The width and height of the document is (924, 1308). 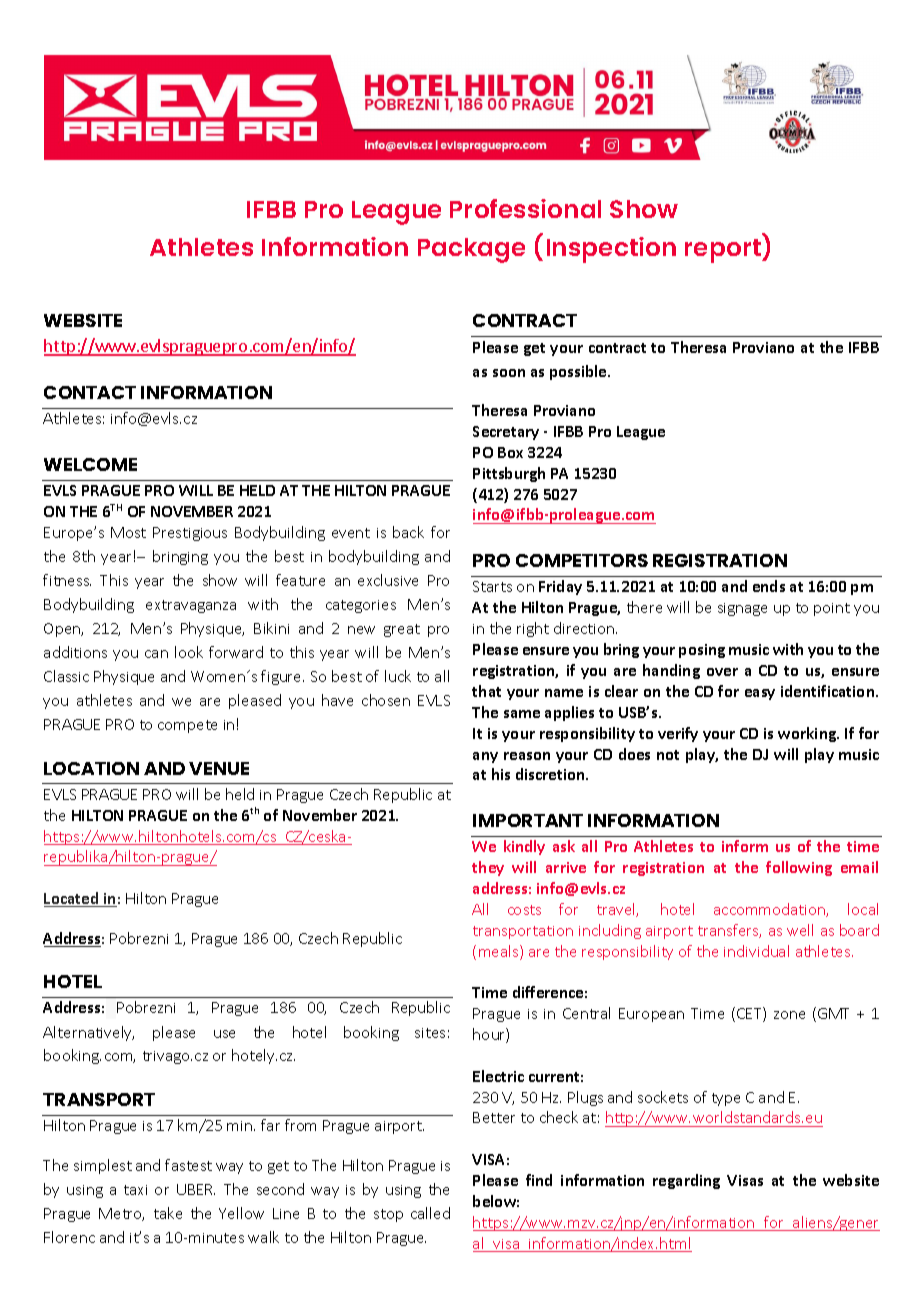 I want to click on report, so click(x=724, y=251).
